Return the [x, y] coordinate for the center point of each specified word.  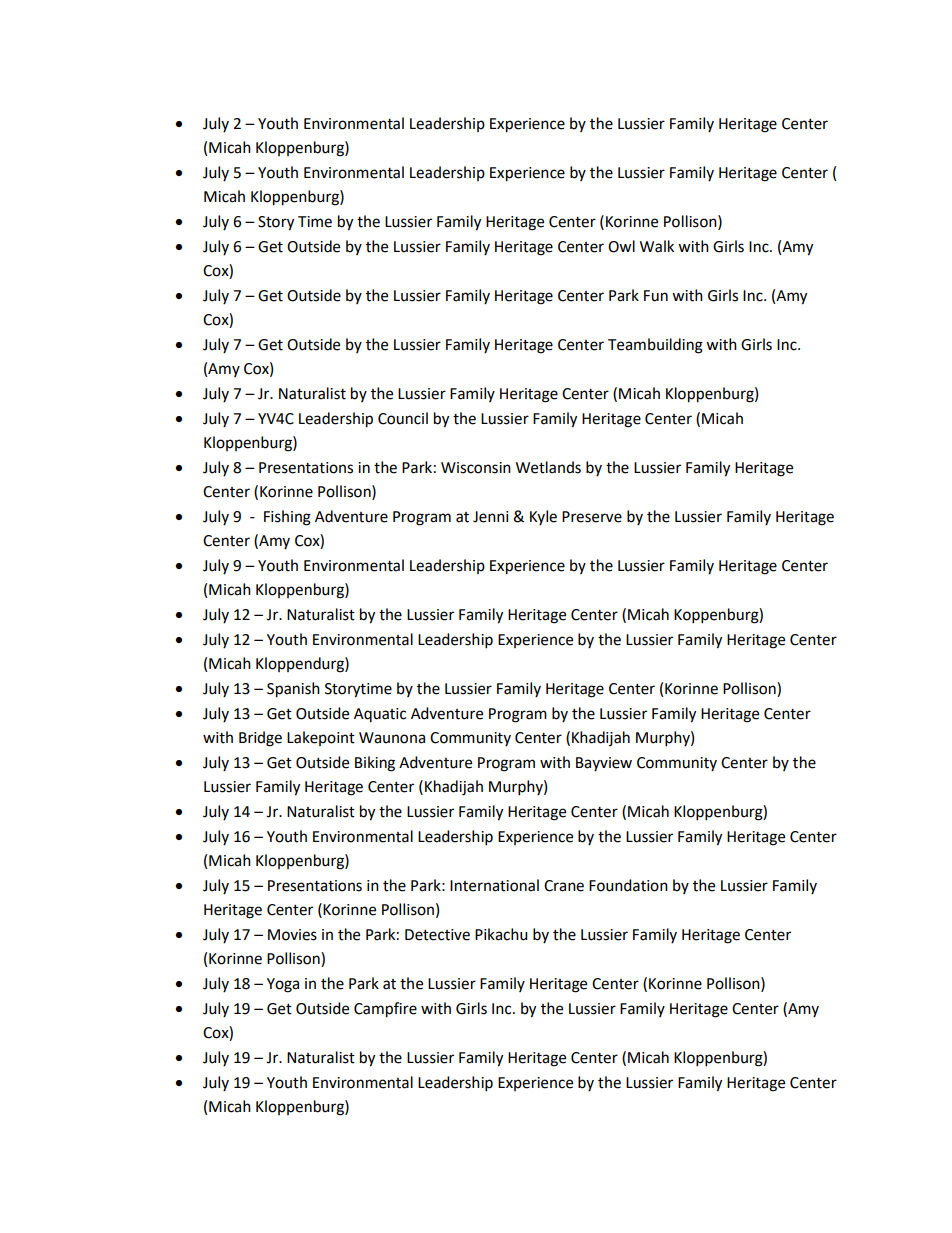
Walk [657, 246]
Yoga [283, 985]
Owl [621, 246]
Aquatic [380, 715]
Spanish [293, 690]
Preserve [592, 517]
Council [403, 418]
